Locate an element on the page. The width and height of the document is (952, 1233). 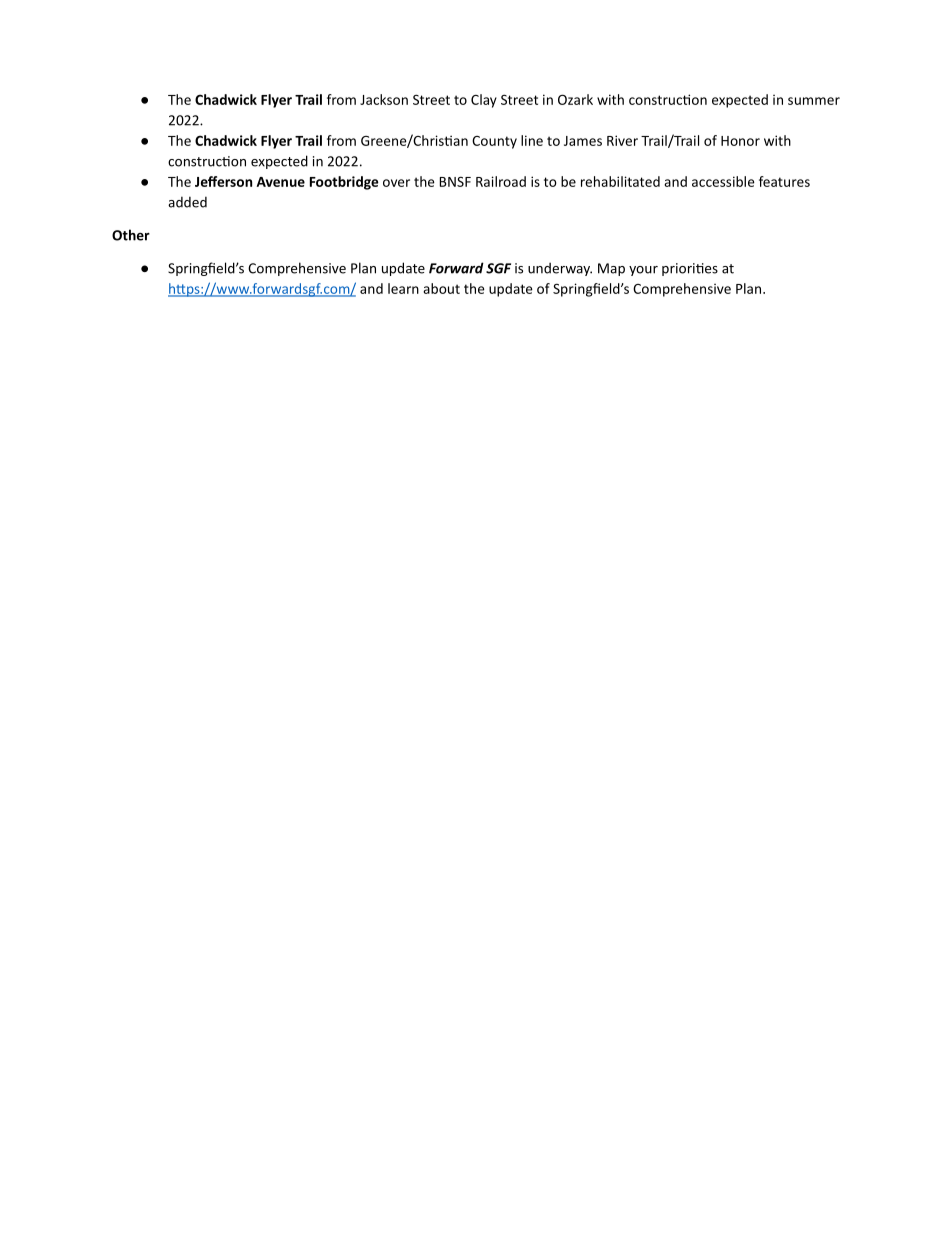
accessible is located at coordinates (723, 181).
